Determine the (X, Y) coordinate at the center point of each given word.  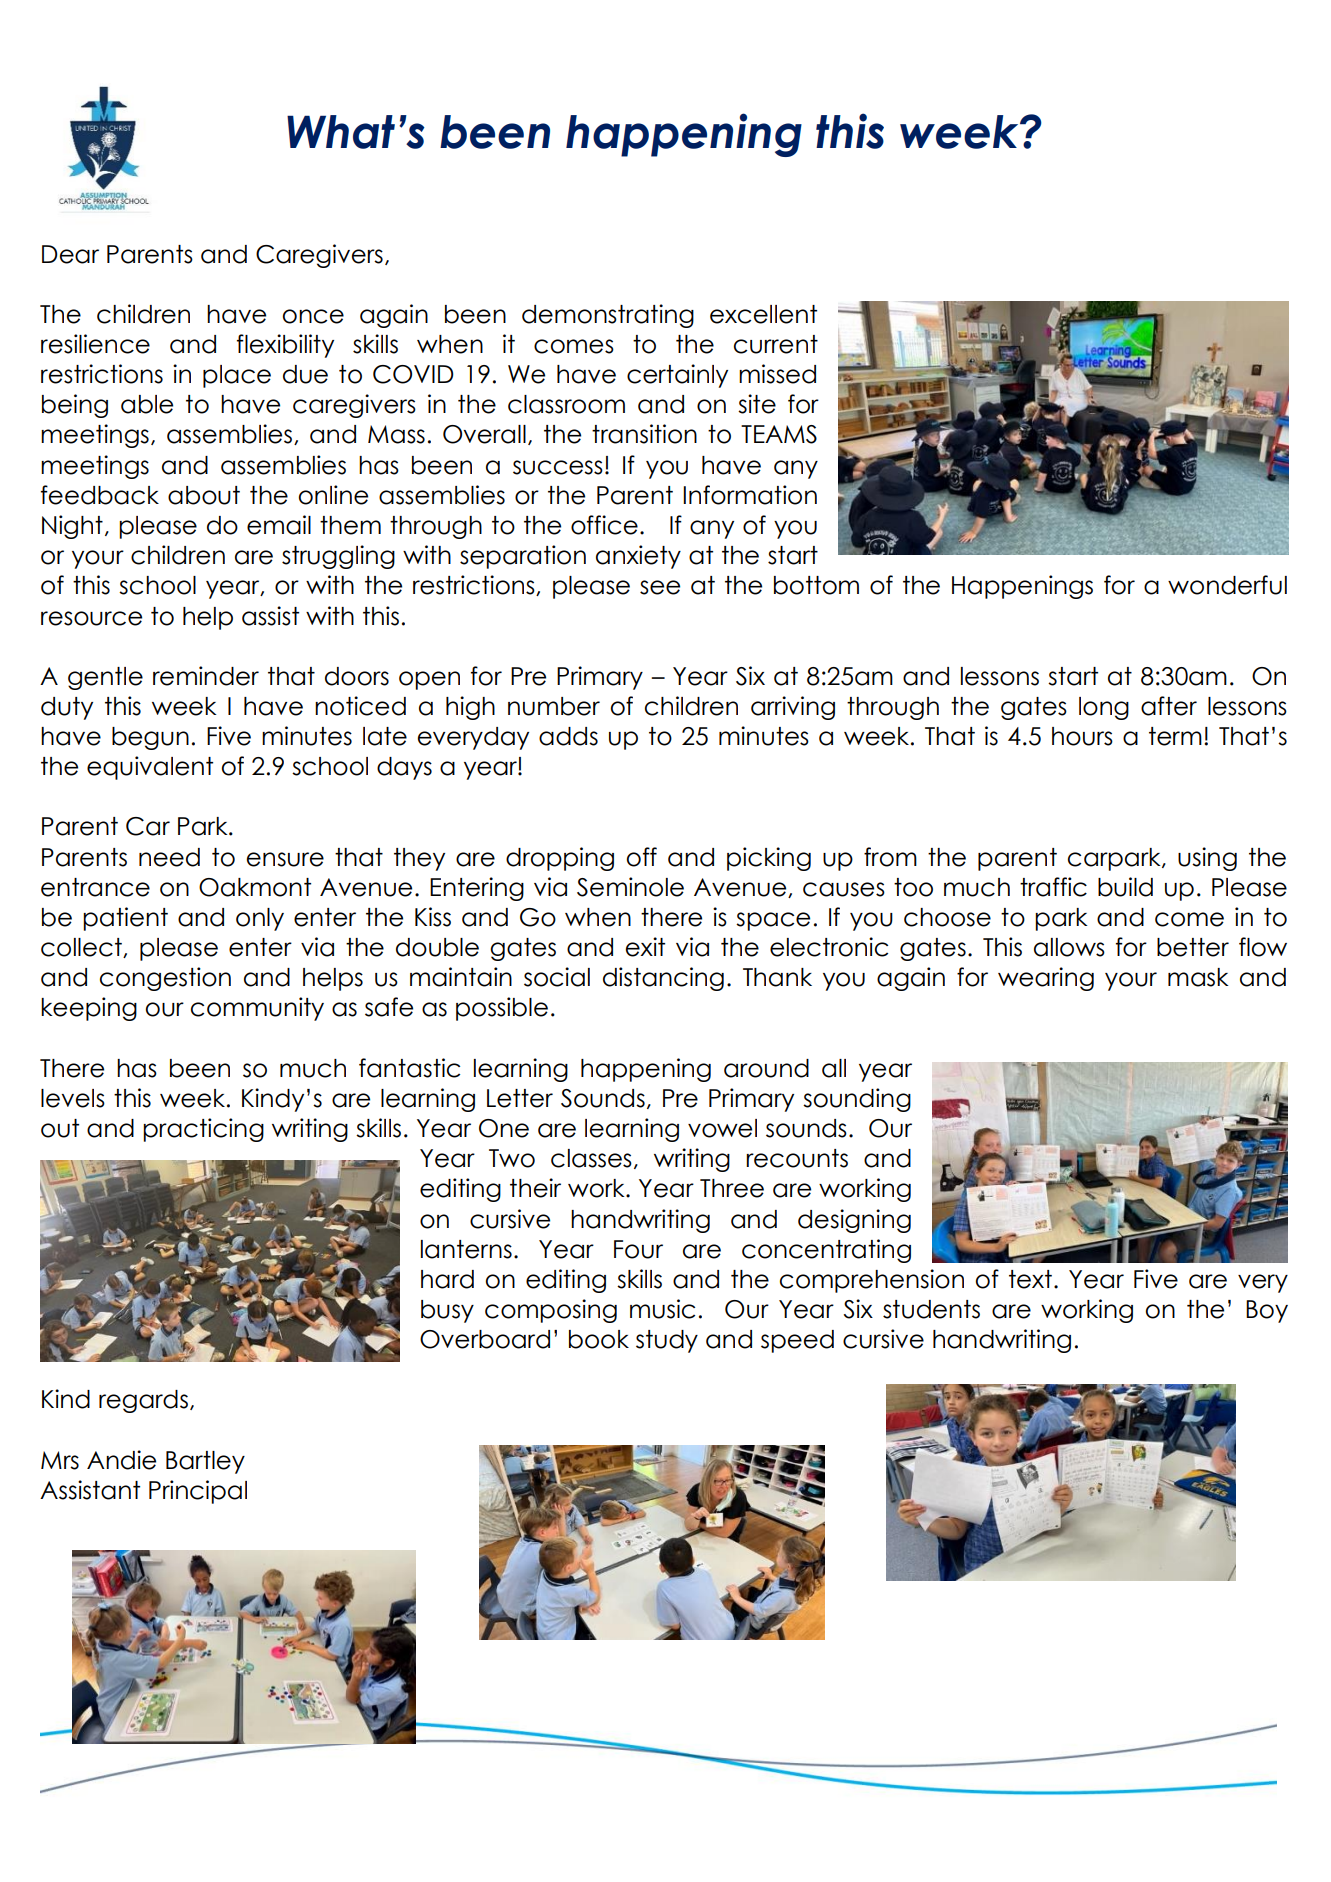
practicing (203, 1130)
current (776, 344)
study (667, 1341)
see (660, 587)
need (169, 857)
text (1030, 1279)
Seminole (630, 887)
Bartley (205, 1462)
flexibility (285, 346)
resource (91, 618)
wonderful (1227, 585)
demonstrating (608, 316)
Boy (1267, 1311)
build (1125, 887)
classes (591, 1158)
